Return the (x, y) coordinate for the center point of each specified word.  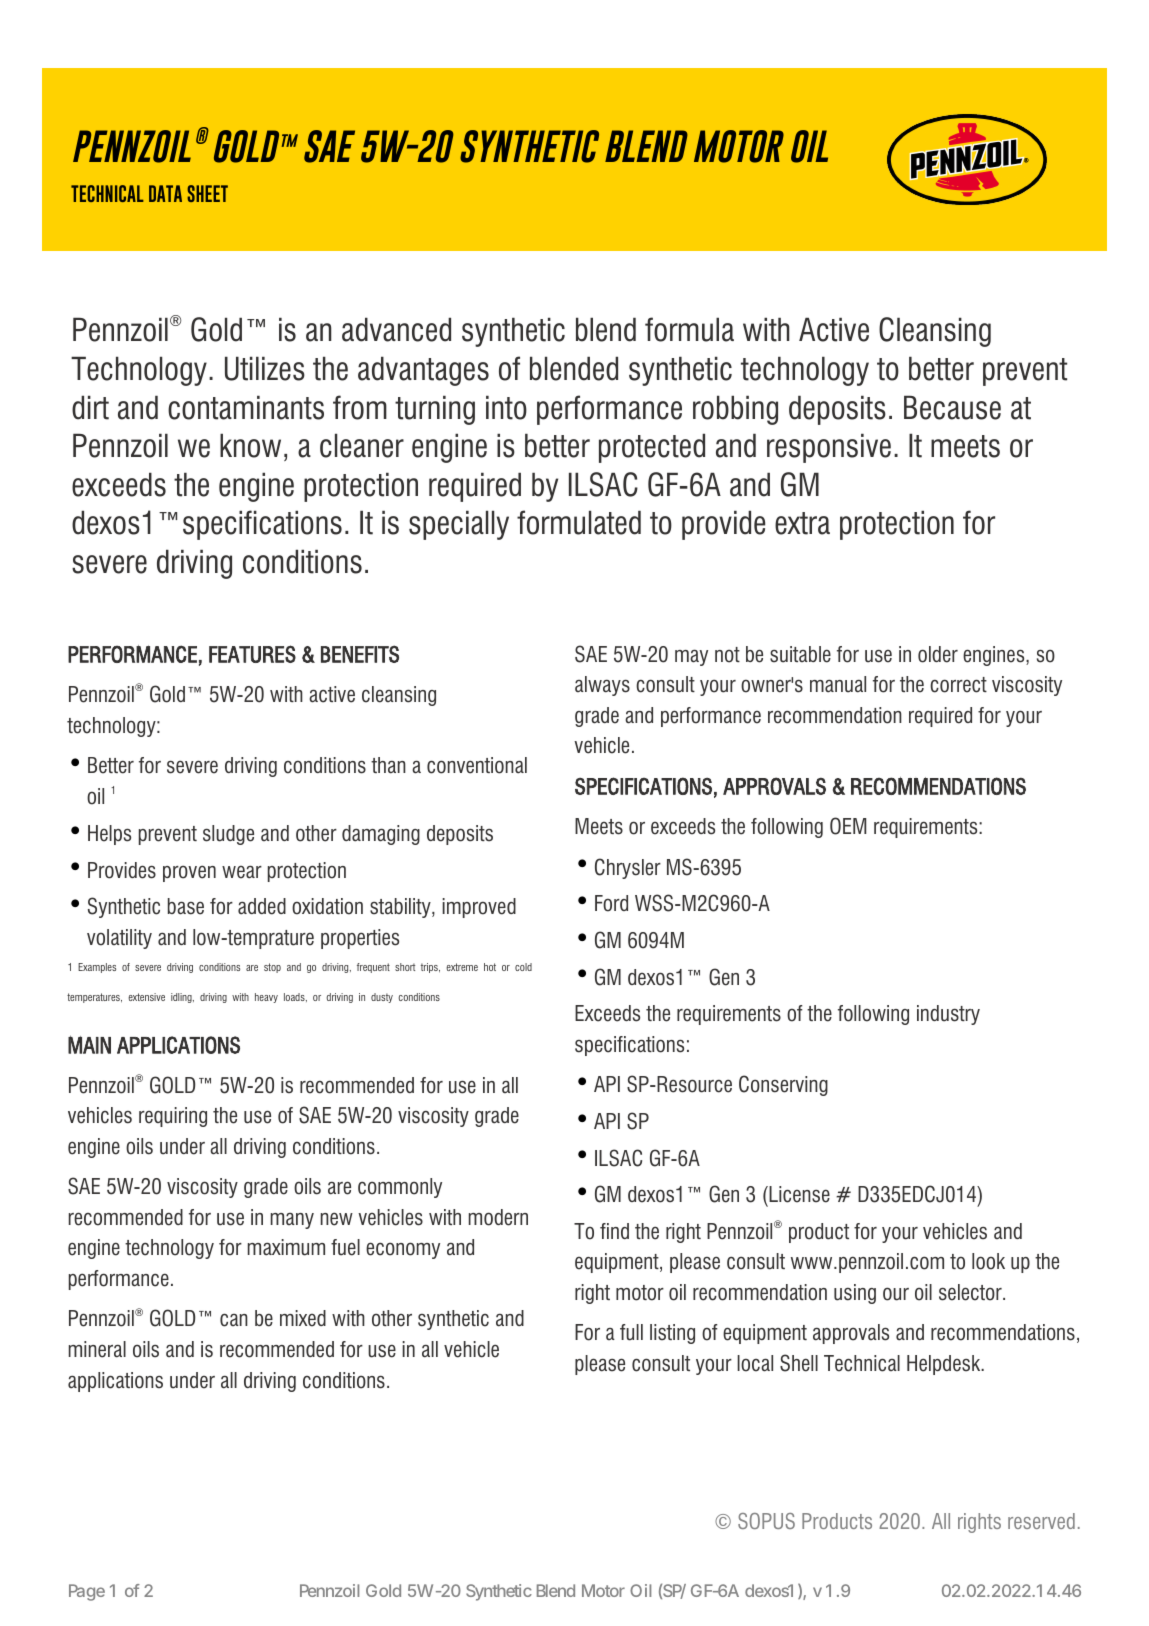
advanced (396, 329)
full (631, 1332)
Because (952, 407)
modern (498, 1217)
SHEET (207, 193)
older (938, 654)
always (602, 686)
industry (948, 1015)
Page (87, 1592)
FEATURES (252, 654)
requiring (173, 1117)
